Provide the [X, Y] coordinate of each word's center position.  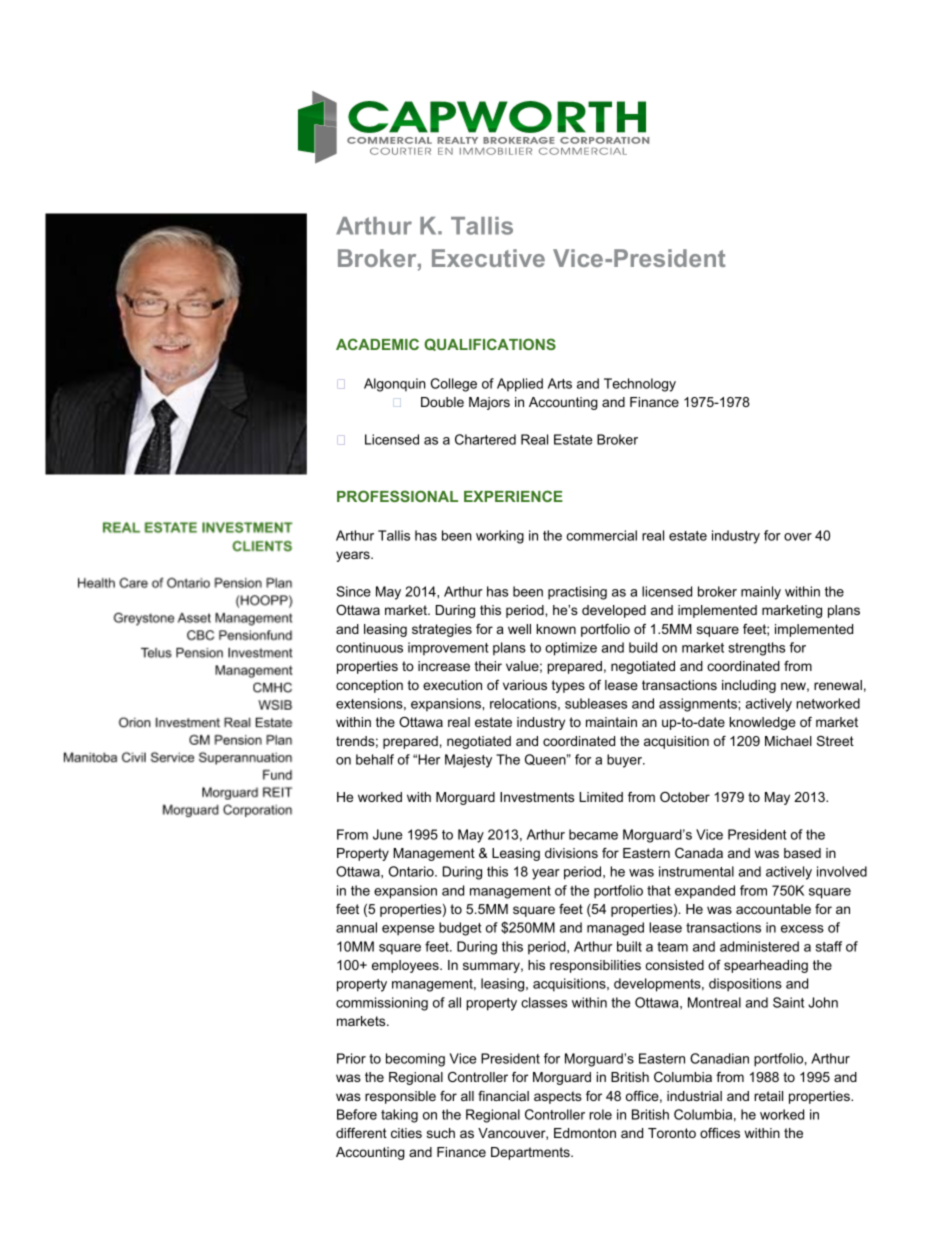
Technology [640, 385]
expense [408, 930]
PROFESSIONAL [397, 496]
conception [369, 686]
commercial [602, 535]
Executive [488, 258]
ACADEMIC [377, 344]
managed [615, 929]
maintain [611, 722]
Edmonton [585, 1133]
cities [406, 1133]
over [798, 537]
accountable [773, 909]
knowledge [762, 723]
